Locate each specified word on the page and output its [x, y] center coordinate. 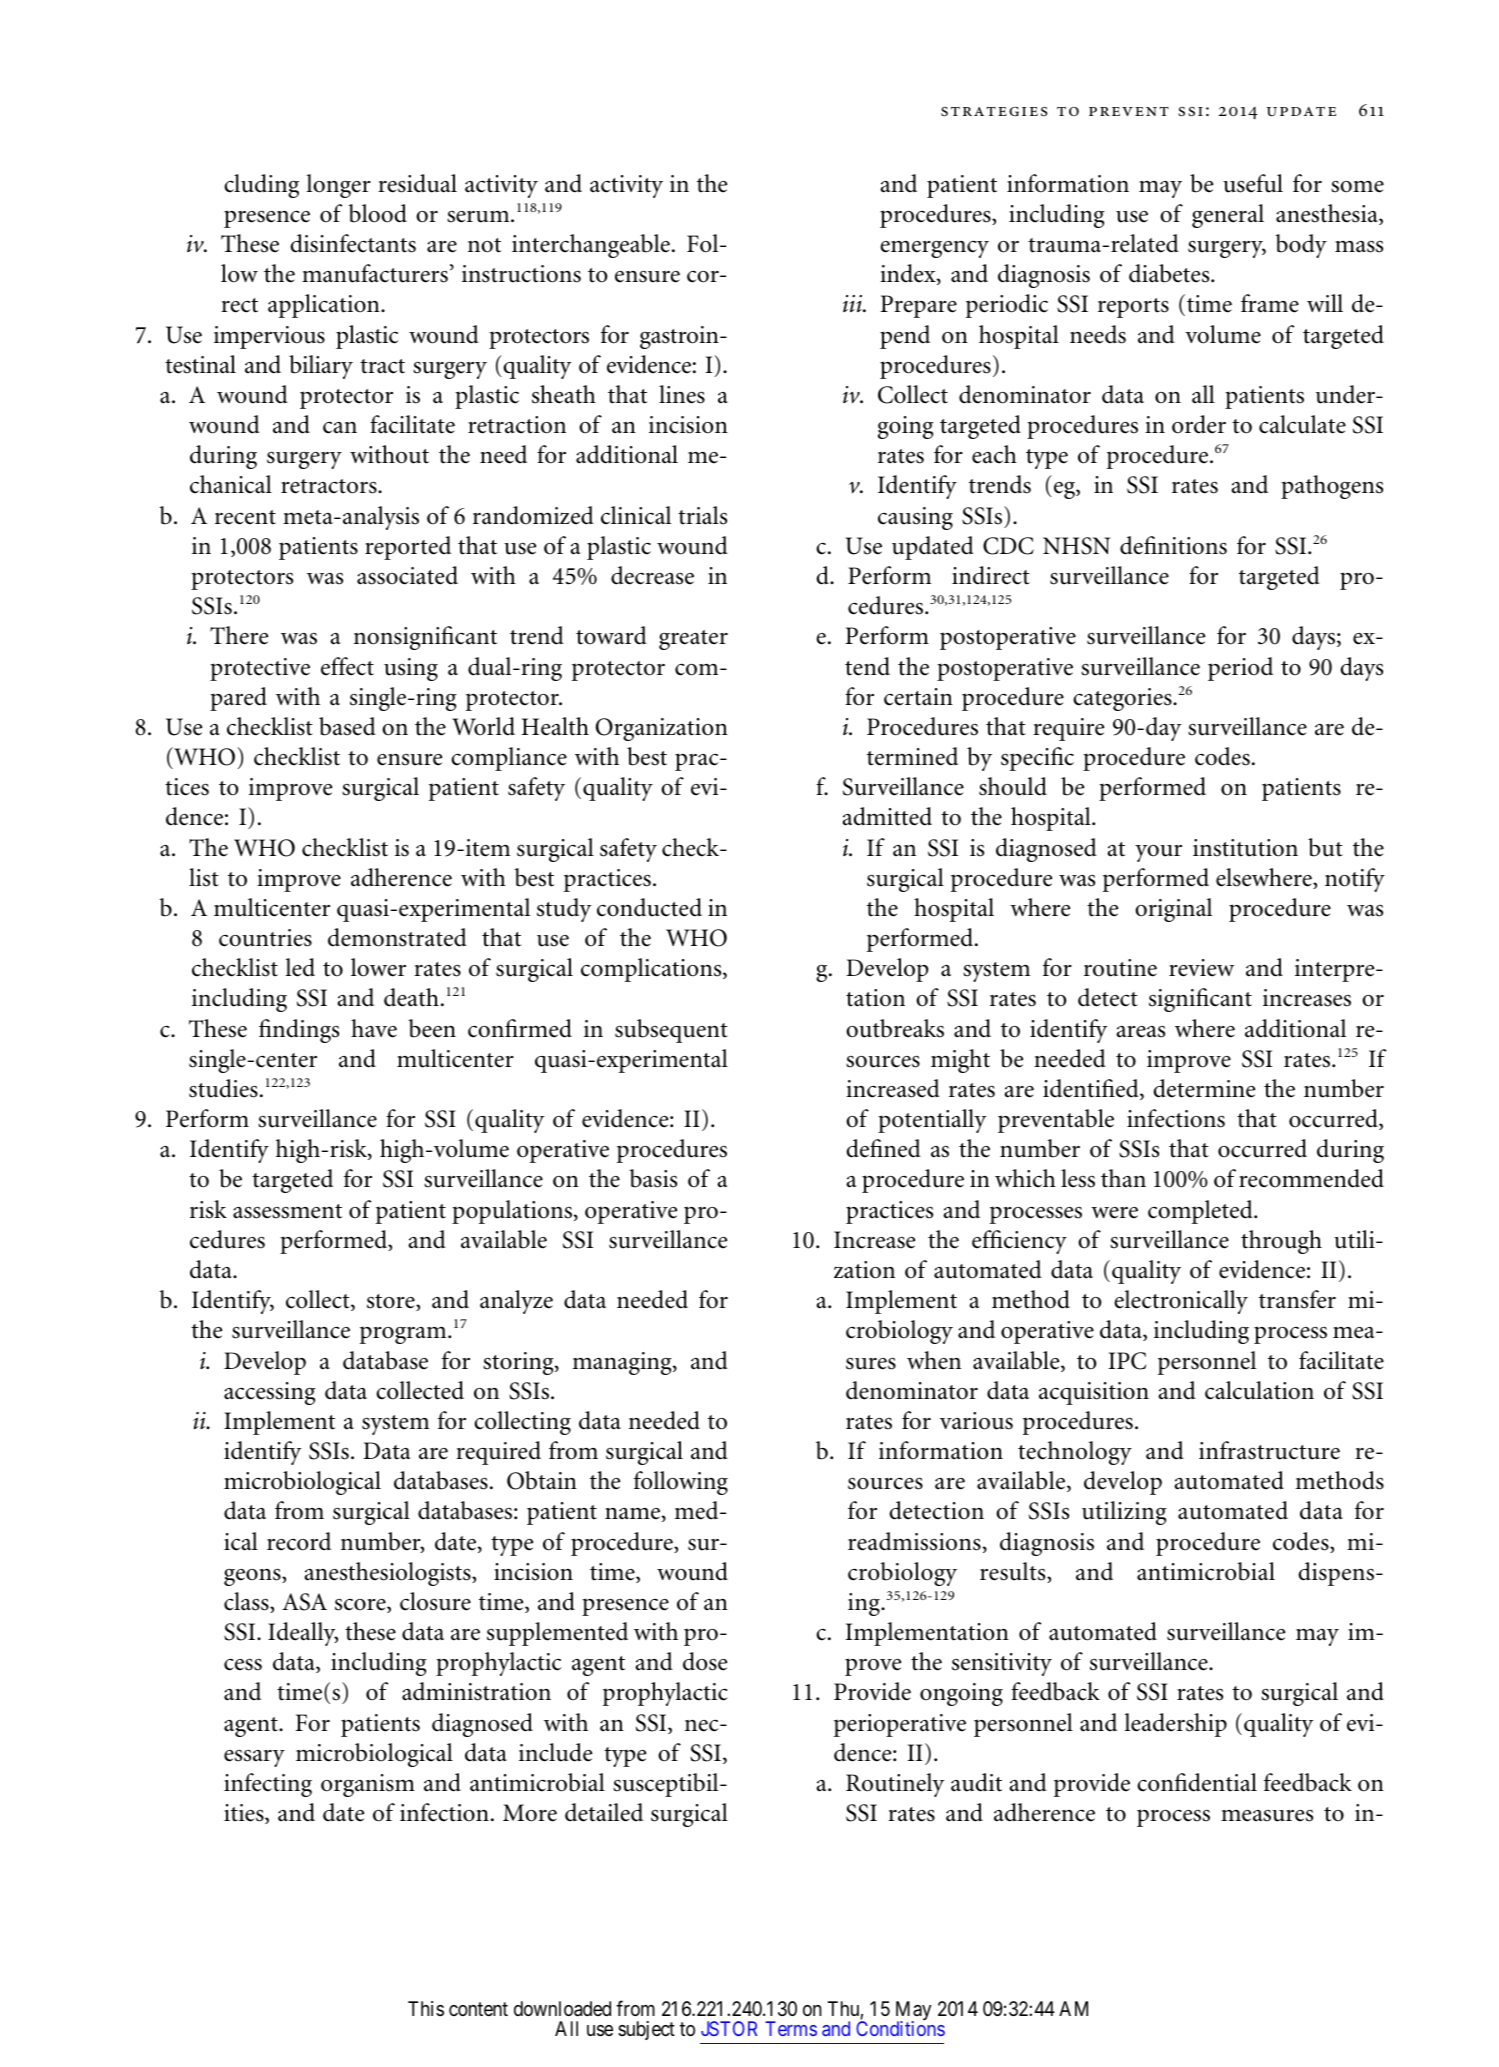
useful [1253, 183]
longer [338, 186]
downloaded [562, 2009]
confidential [1197, 1782]
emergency [934, 249]
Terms [791, 2028]
